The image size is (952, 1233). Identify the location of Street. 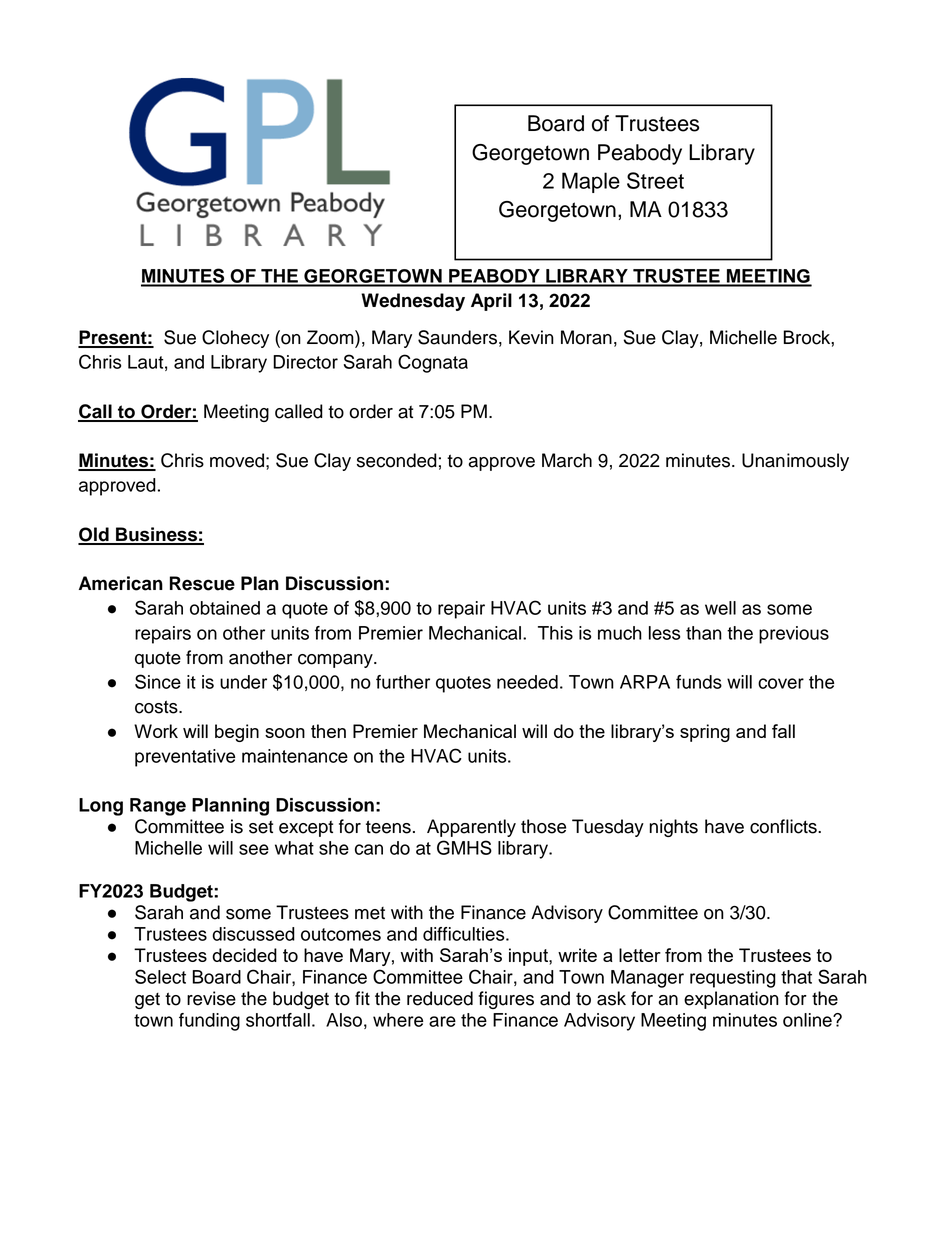
(655, 180).
